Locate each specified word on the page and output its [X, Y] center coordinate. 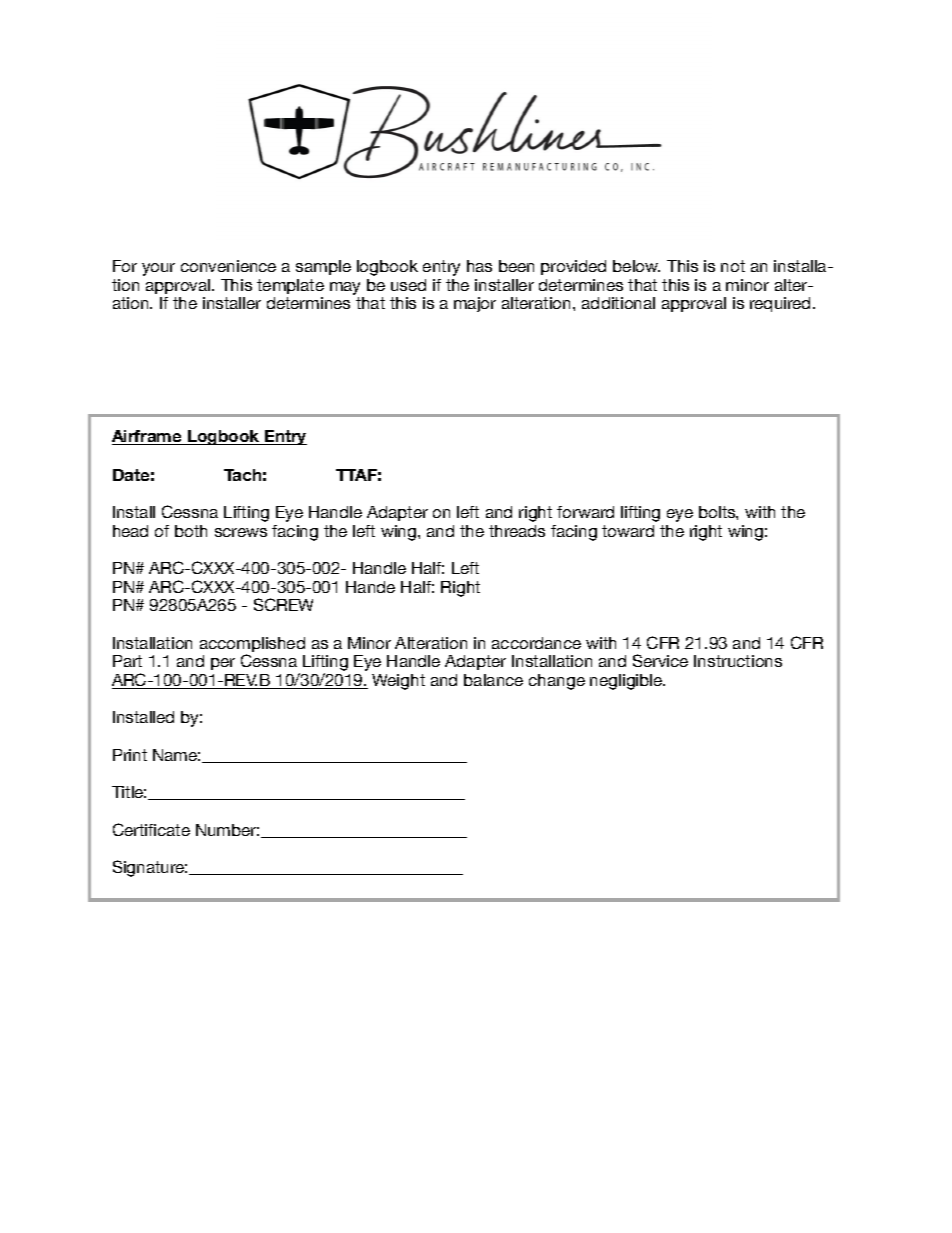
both [191, 531]
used [408, 285]
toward [628, 531]
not [733, 266]
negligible [627, 682]
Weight [398, 682]
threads [517, 531]
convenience [228, 266]
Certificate [151, 829]
